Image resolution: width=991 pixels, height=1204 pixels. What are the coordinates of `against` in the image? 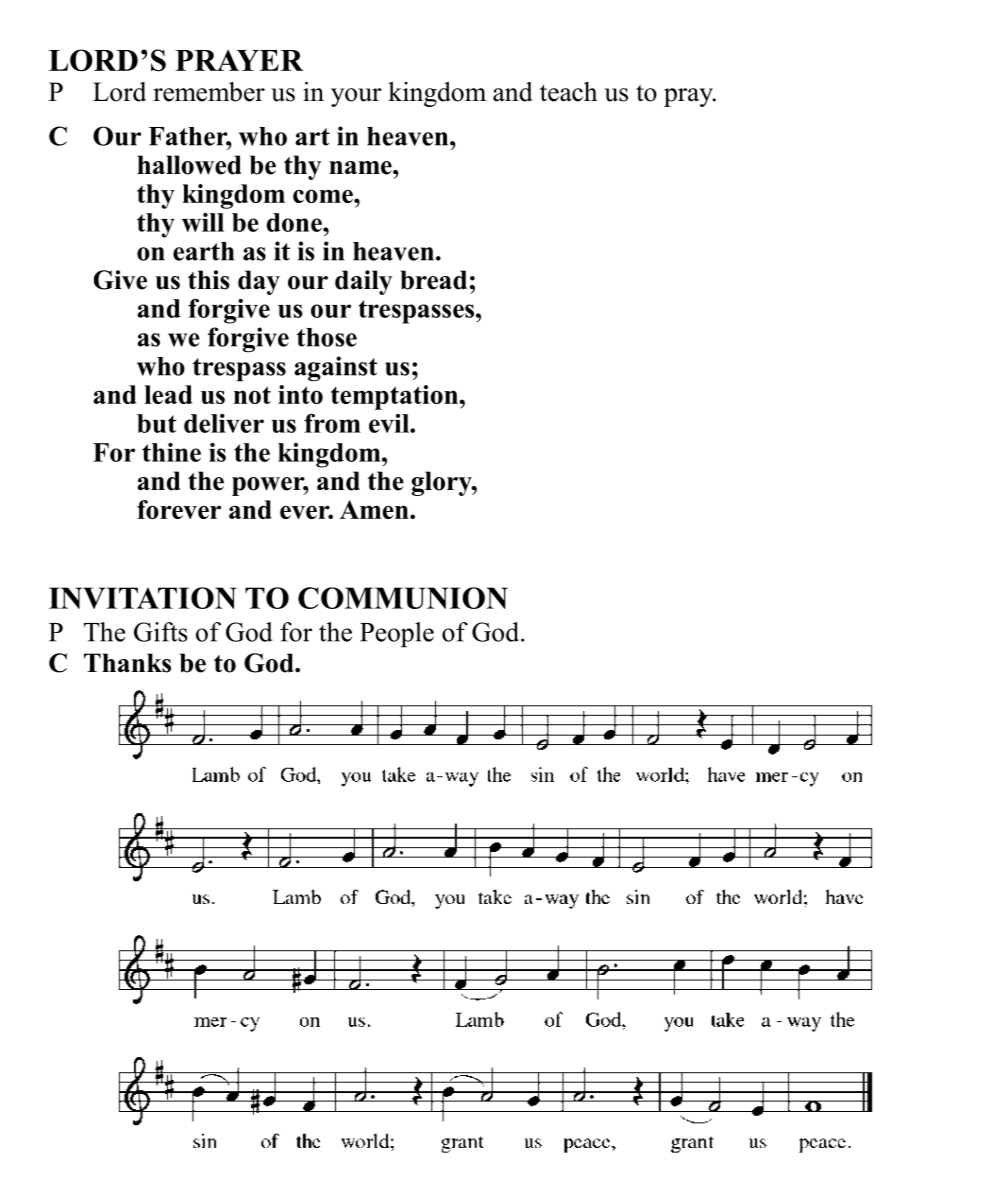 It's located at (335, 369).
